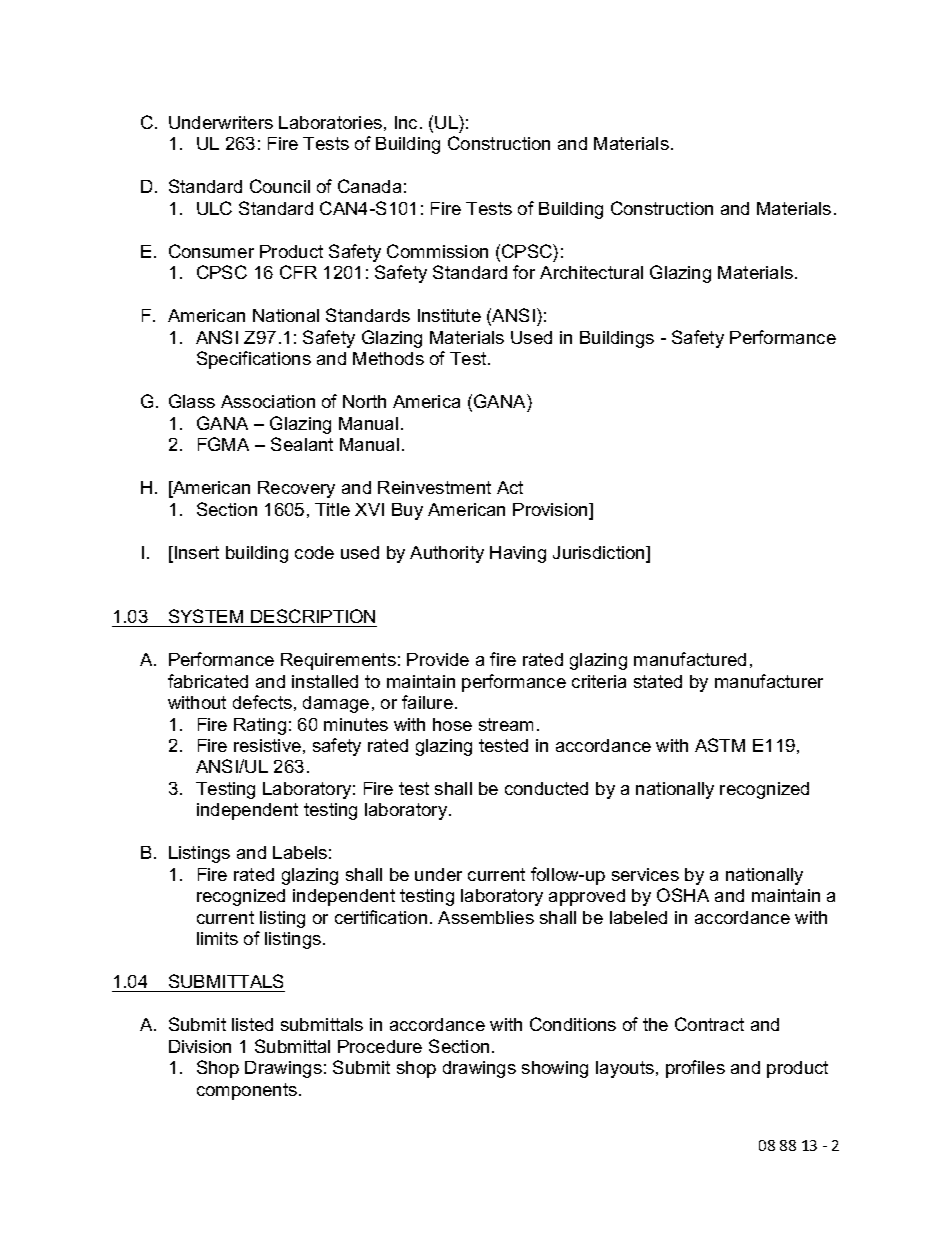 Image resolution: width=952 pixels, height=1233 pixels. I want to click on Recovery, so click(296, 489).
